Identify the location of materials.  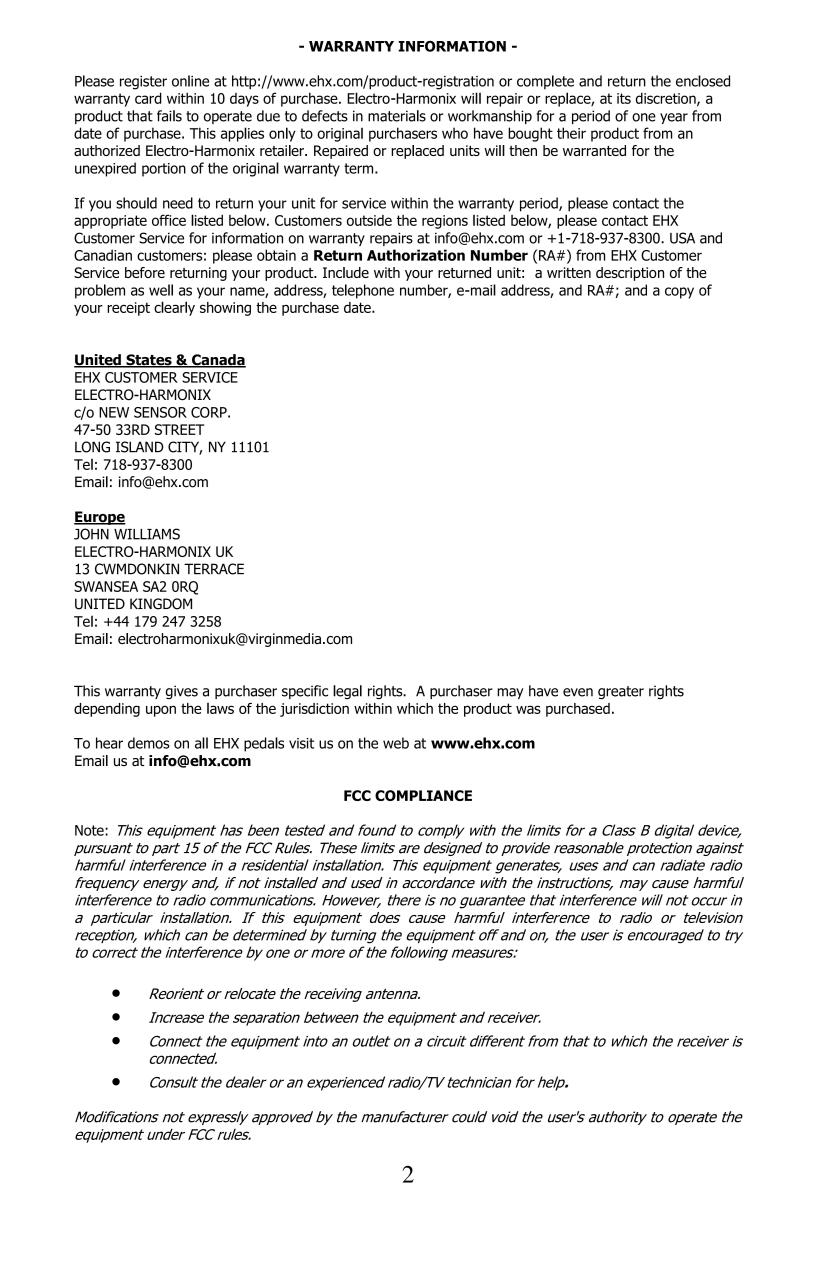
(397, 116).
